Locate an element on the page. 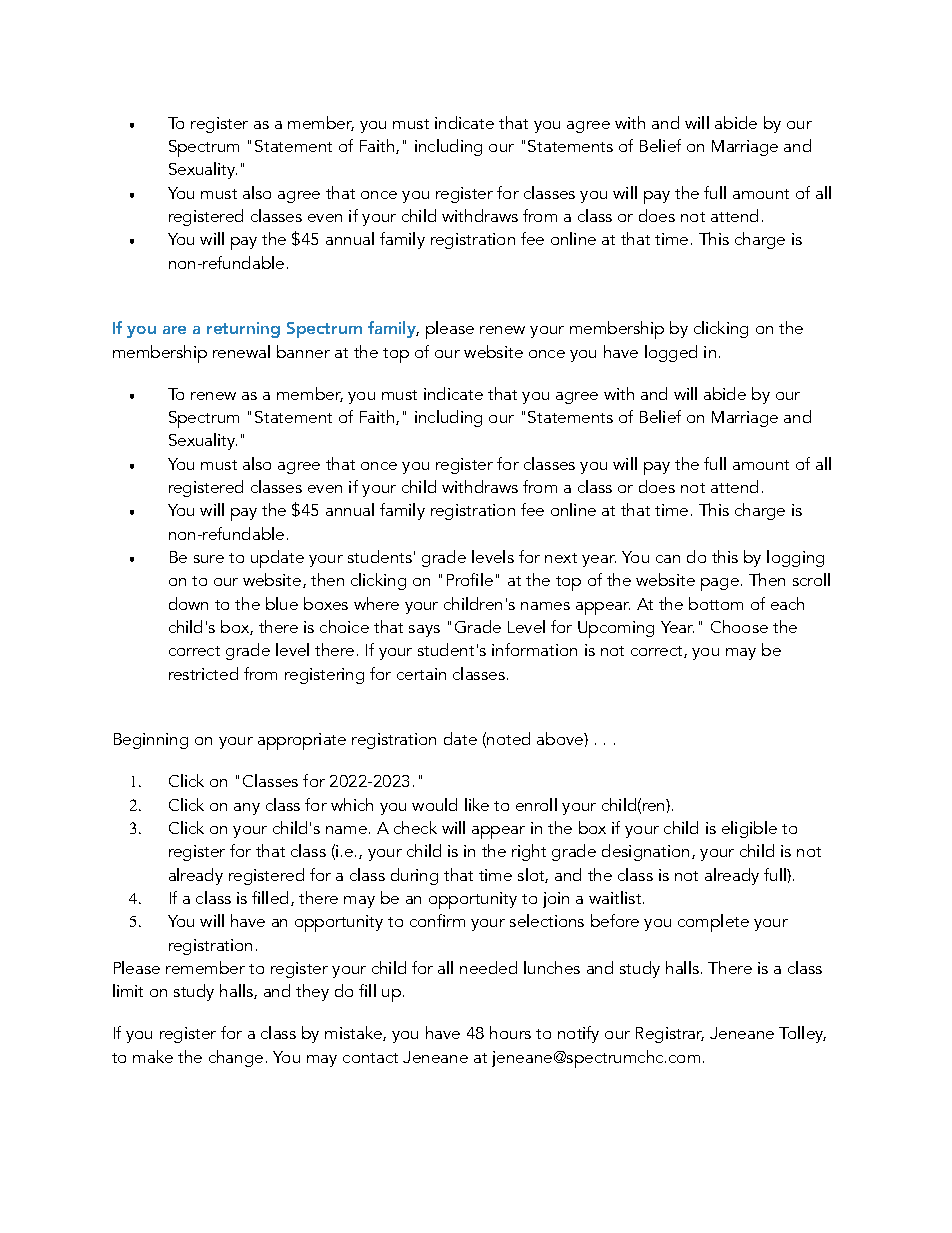 Image resolution: width=952 pixels, height=1233 pixels. Choose is located at coordinates (739, 626).
